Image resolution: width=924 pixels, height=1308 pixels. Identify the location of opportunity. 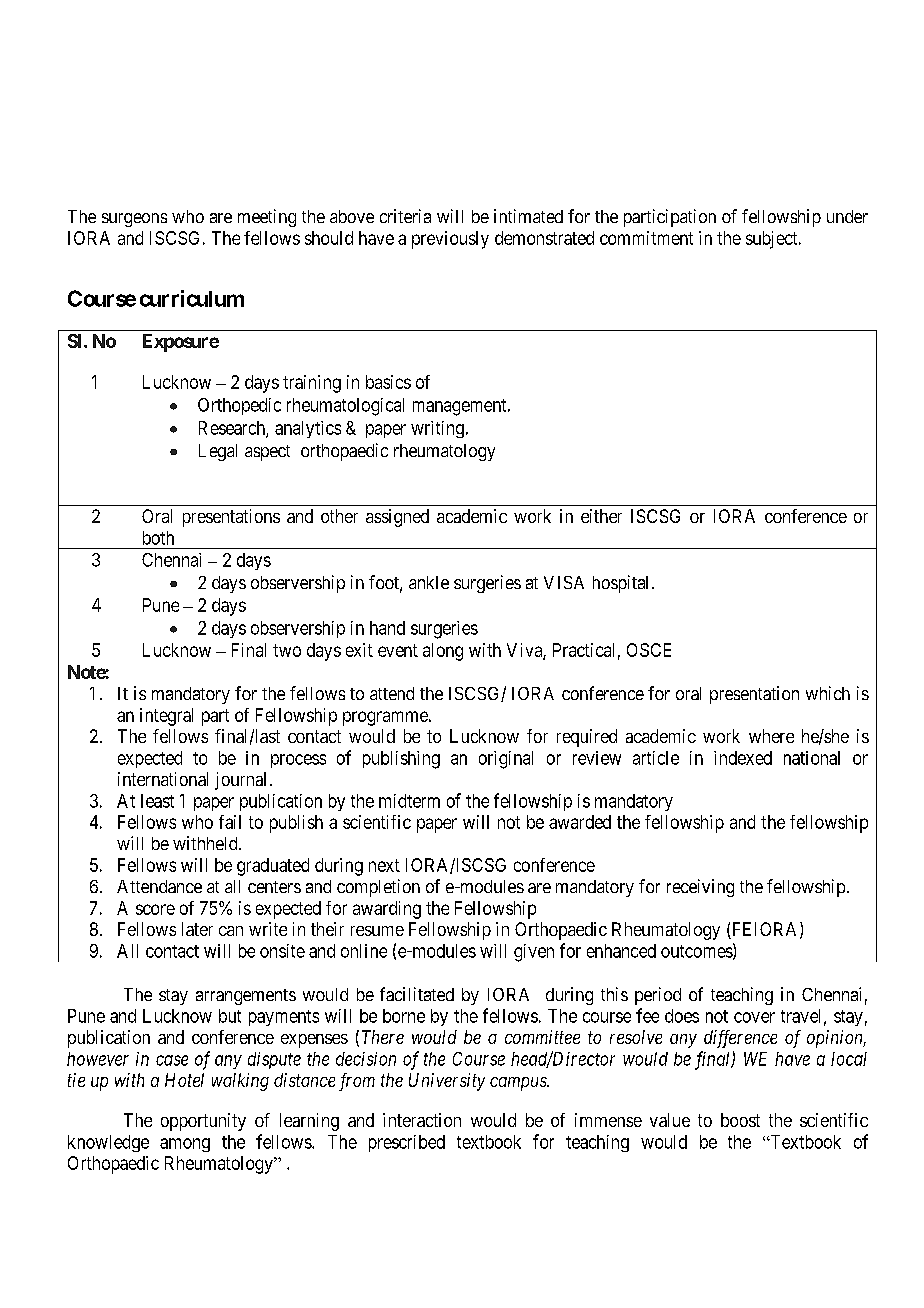
(203, 1122).
